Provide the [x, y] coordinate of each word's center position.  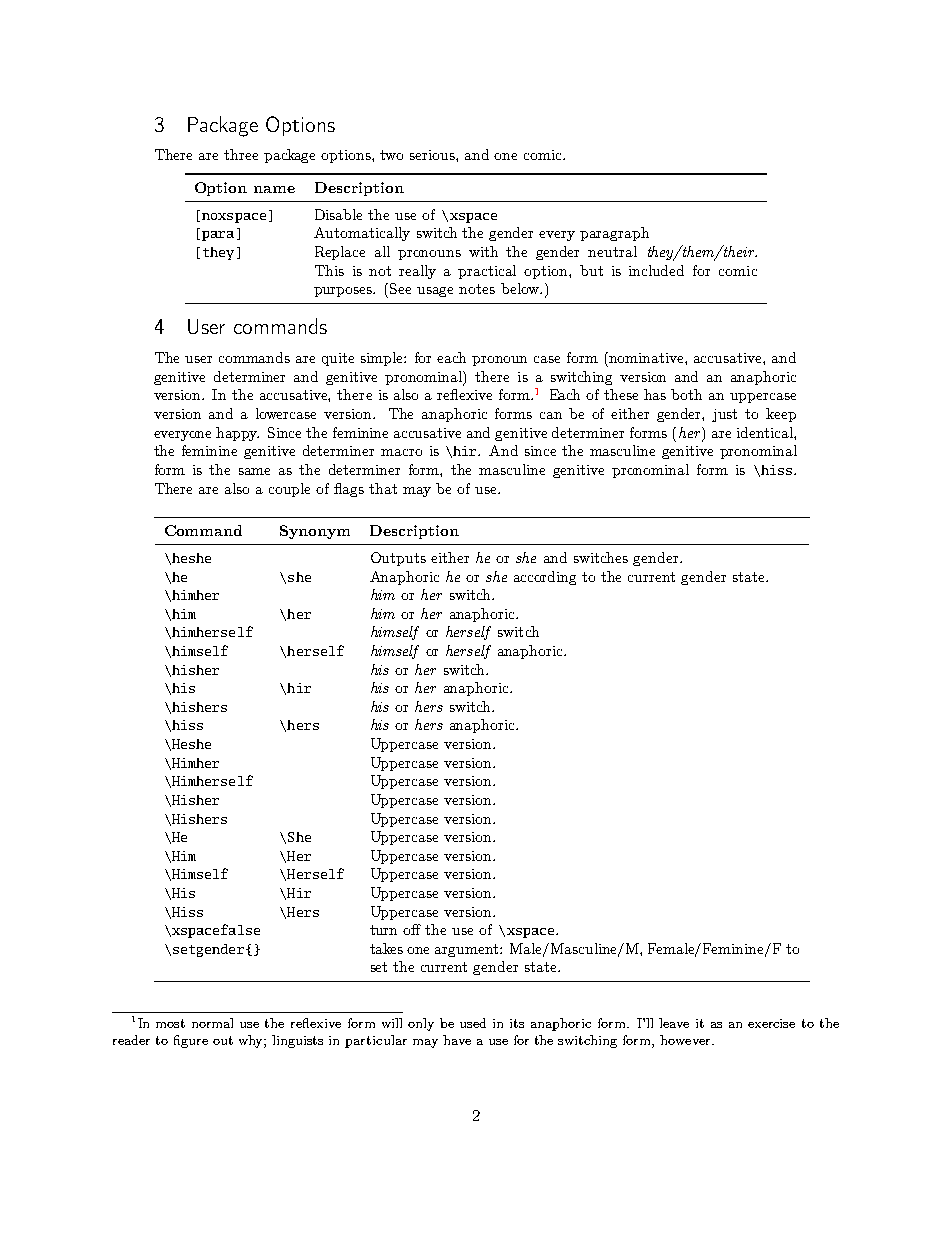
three [241, 154]
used [473, 1023]
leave [674, 1023]
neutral [612, 251]
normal [212, 1023]
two [391, 155]
